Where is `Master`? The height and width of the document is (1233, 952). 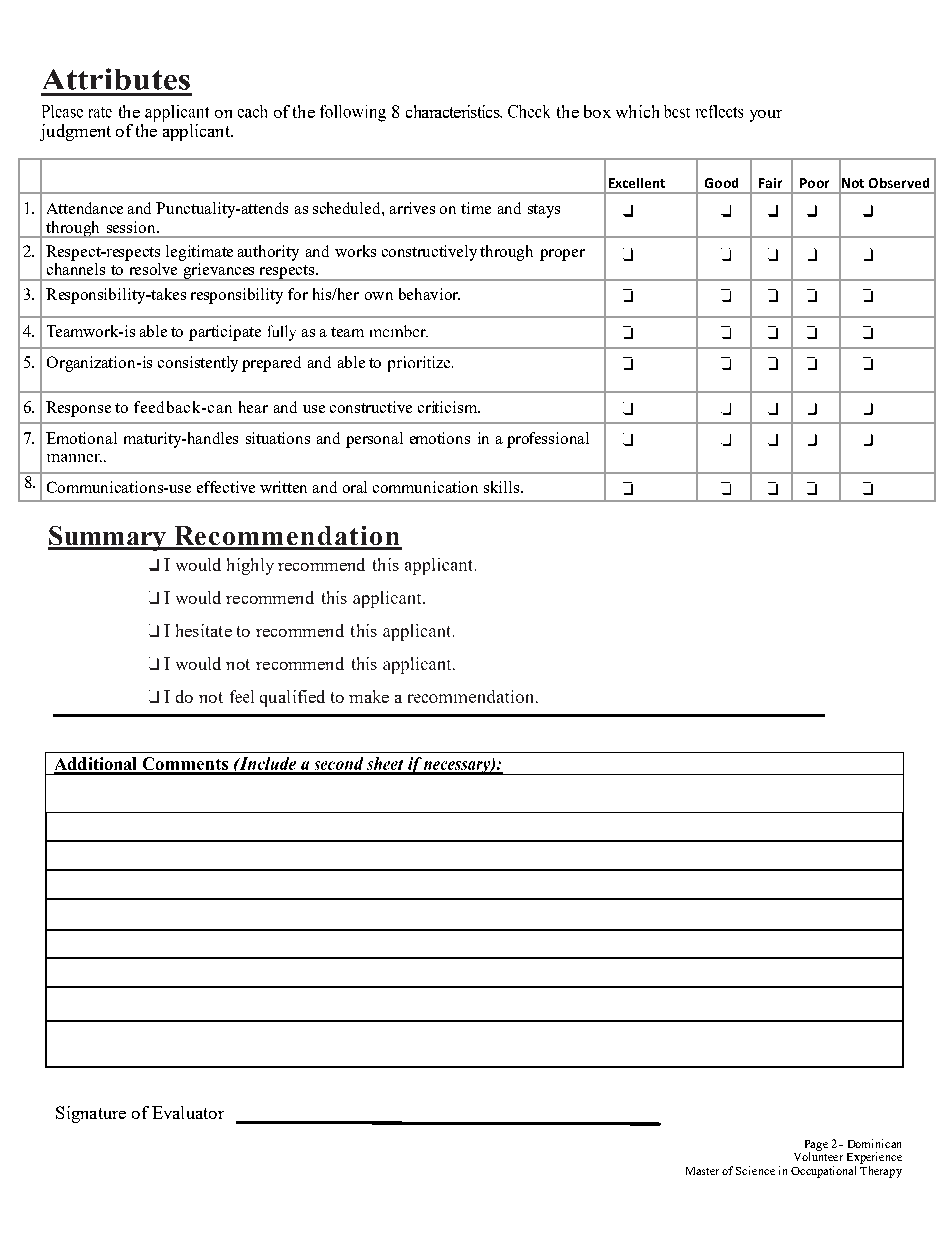
Master is located at coordinates (702, 1171).
